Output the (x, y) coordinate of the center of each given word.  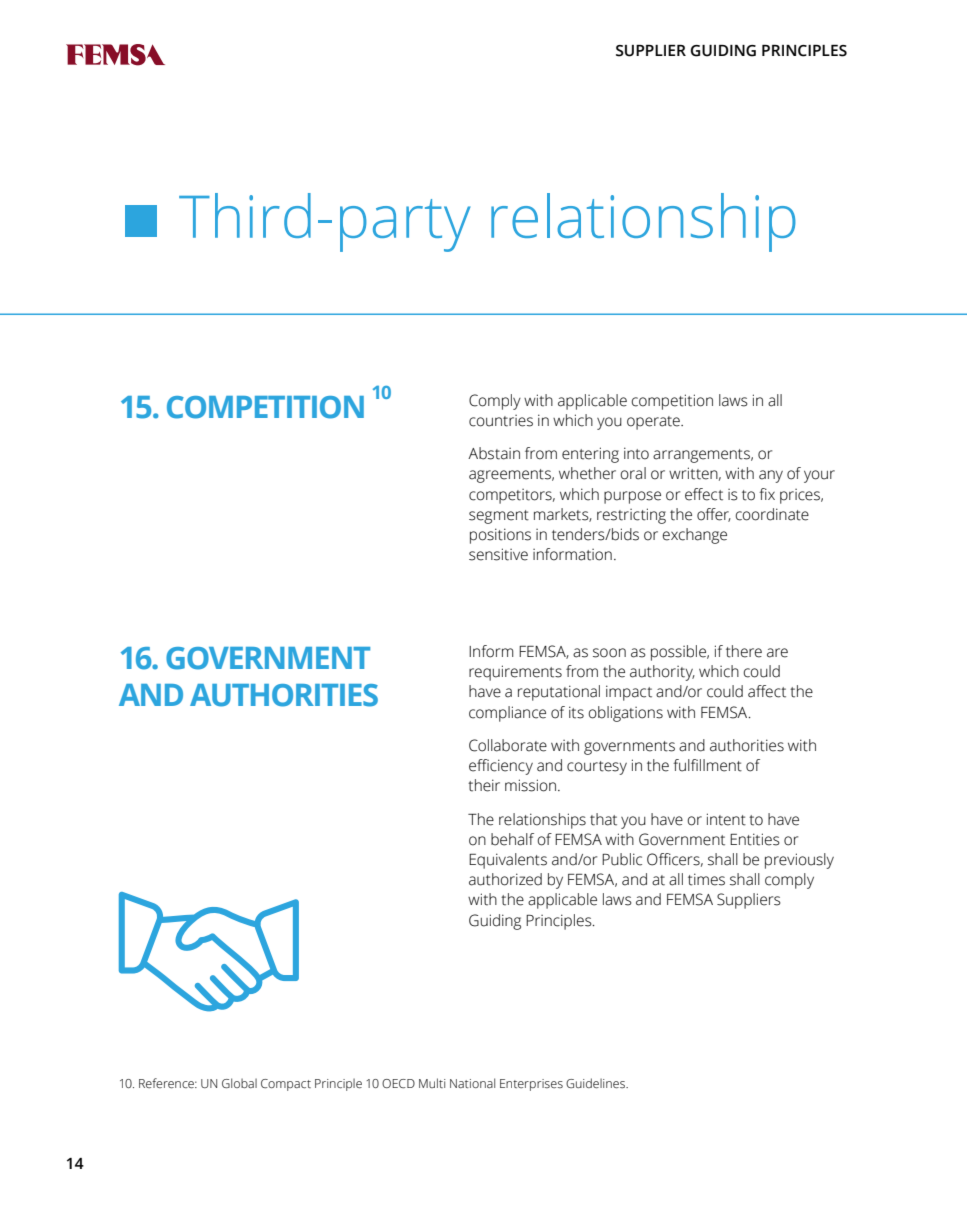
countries (501, 421)
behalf (512, 839)
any (771, 476)
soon (609, 653)
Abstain (494, 453)
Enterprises (531, 1085)
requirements (515, 673)
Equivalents (508, 861)
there (744, 651)
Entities (755, 839)
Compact (286, 1085)
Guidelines (596, 1083)
